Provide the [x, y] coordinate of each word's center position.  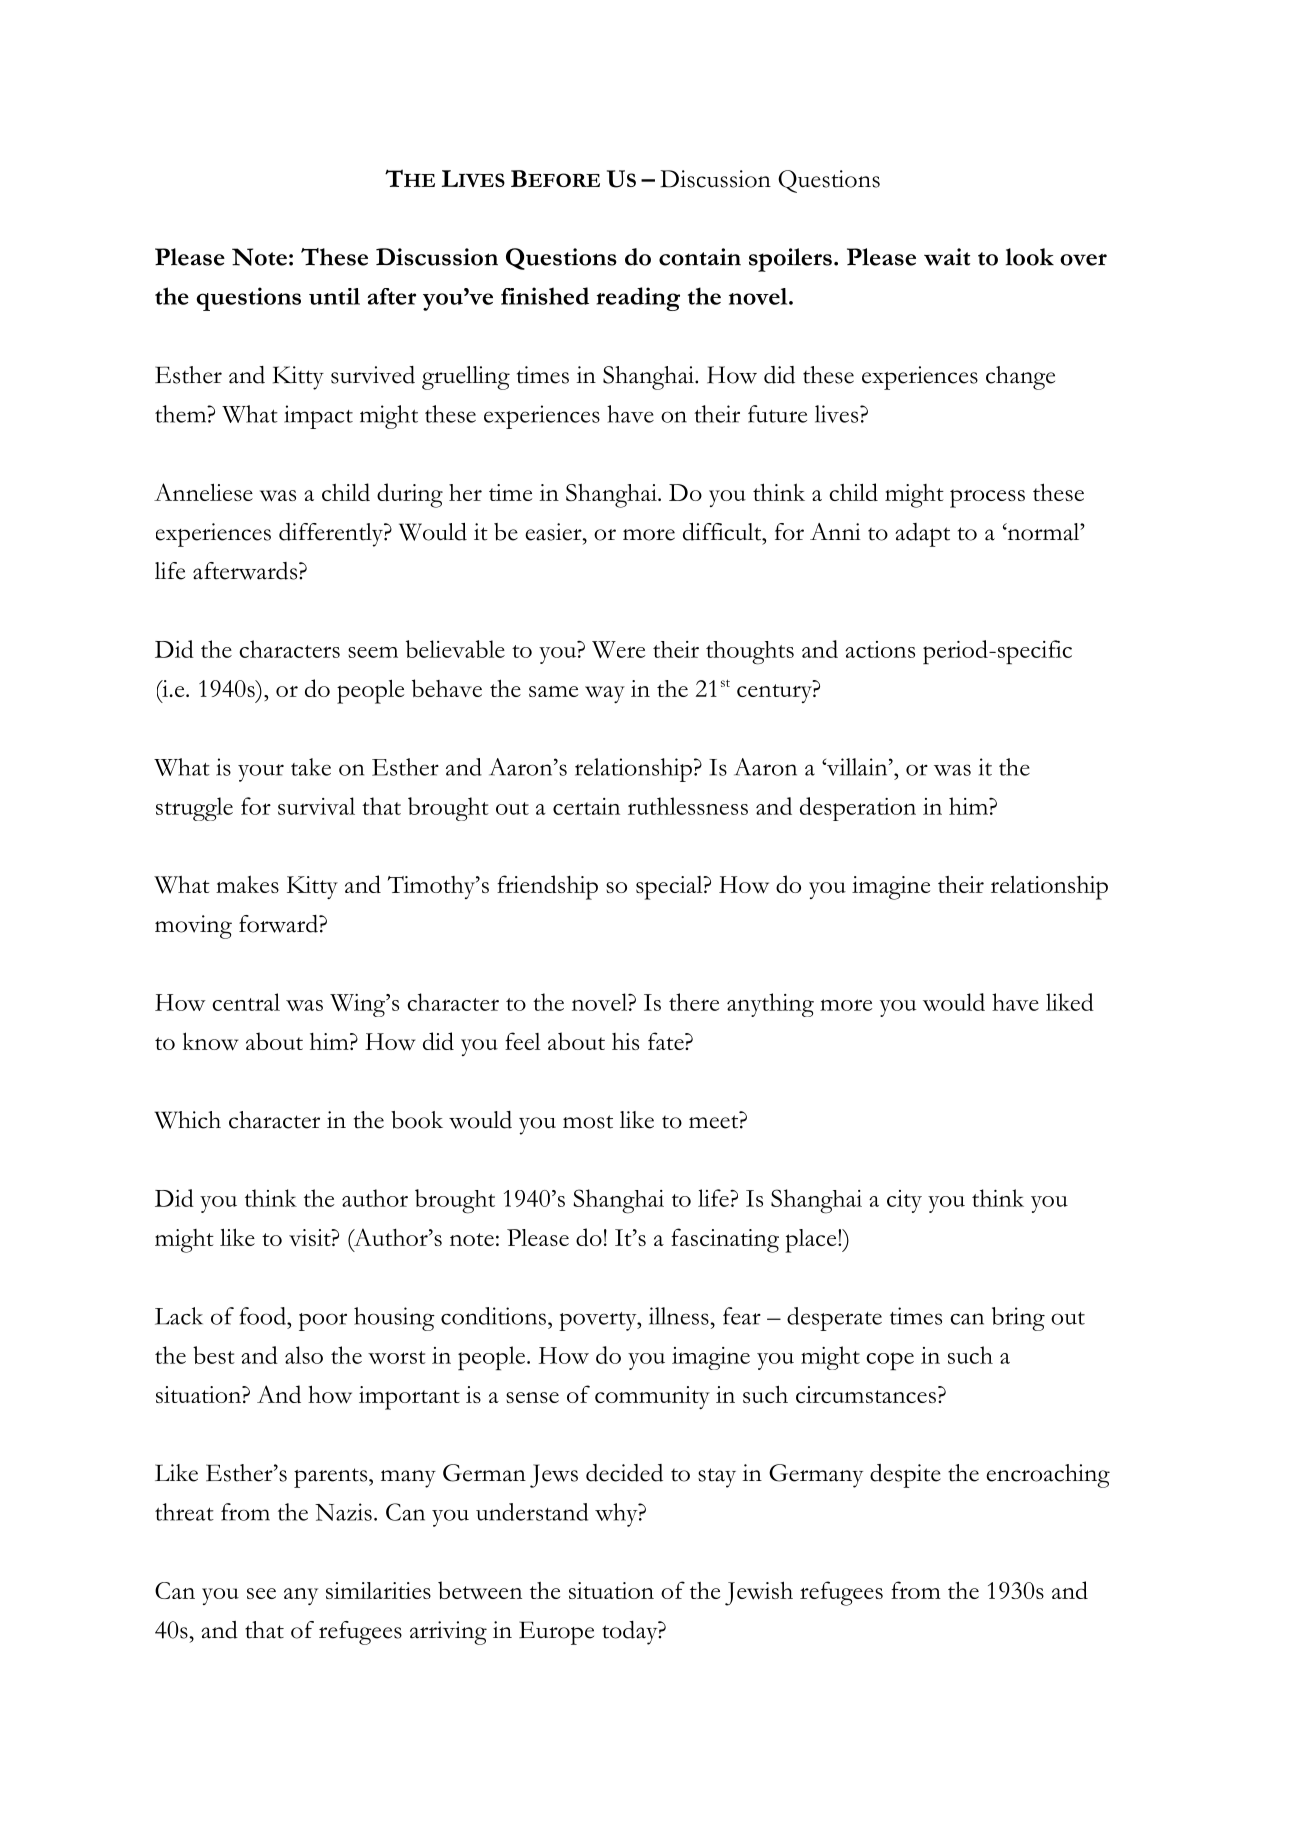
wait [947, 257]
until [334, 296]
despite [905, 1476]
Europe [556, 1633]
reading [638, 299]
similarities [378, 1590]
